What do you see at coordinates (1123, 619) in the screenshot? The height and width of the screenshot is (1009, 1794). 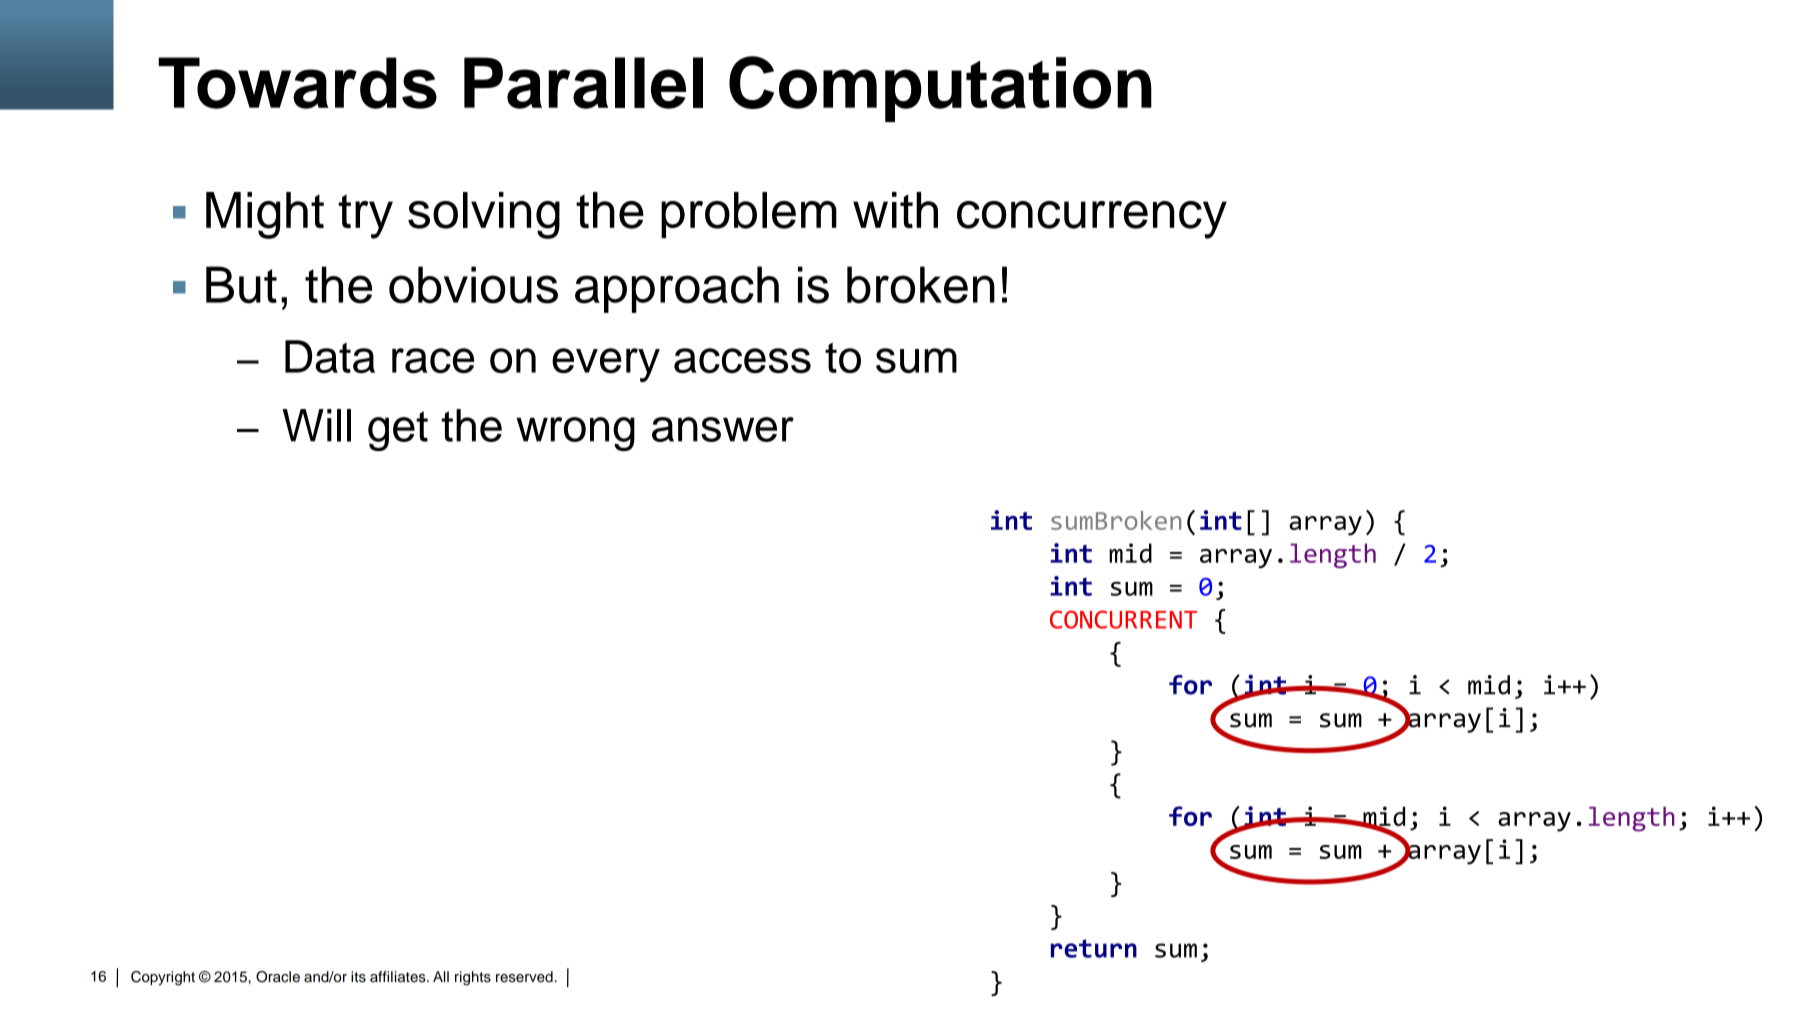 I see `CONCURRENT` at bounding box center [1123, 619].
